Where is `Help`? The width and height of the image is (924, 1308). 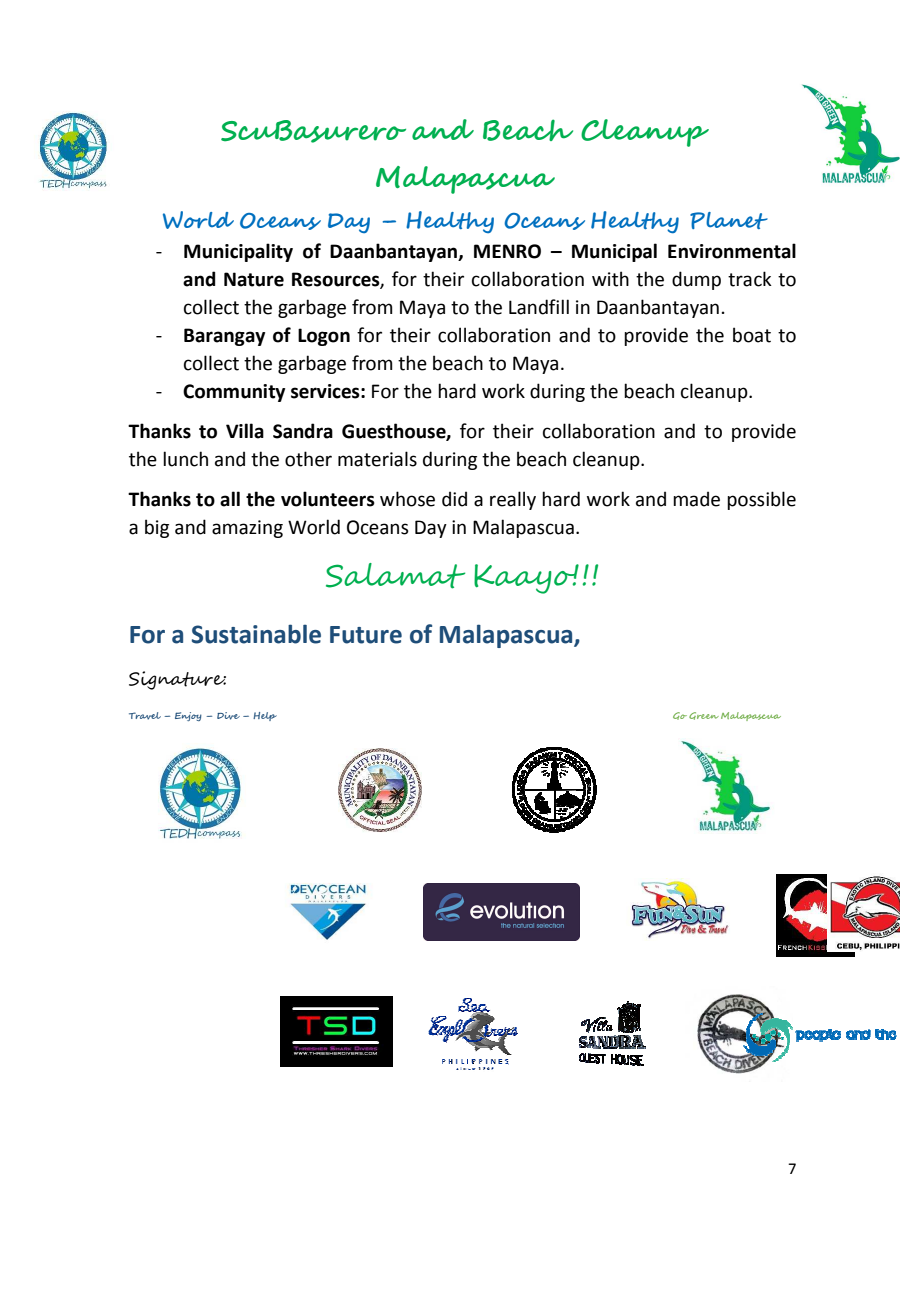 Help is located at coordinates (265, 716).
